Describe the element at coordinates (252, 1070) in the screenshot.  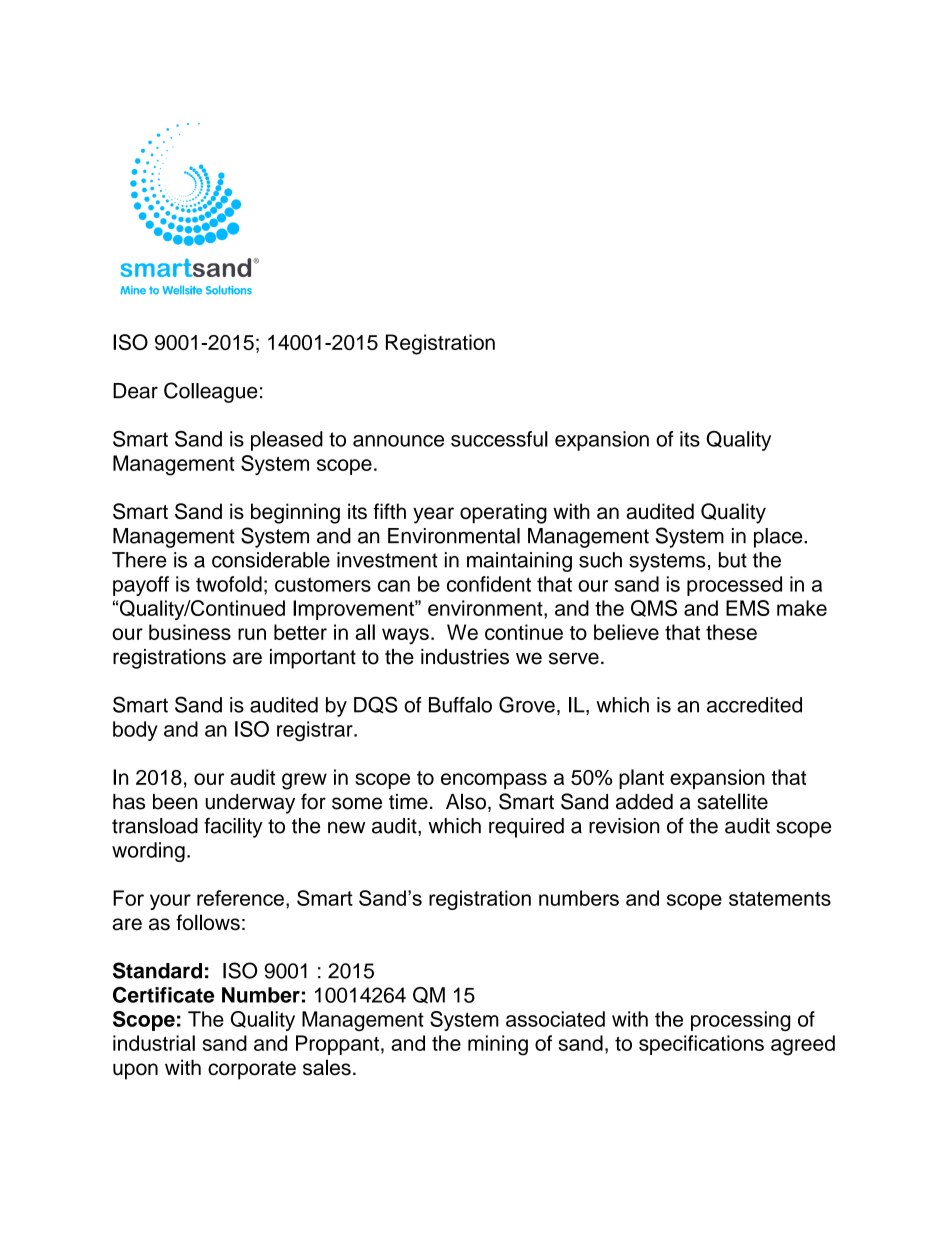
I see `corporate` at that location.
